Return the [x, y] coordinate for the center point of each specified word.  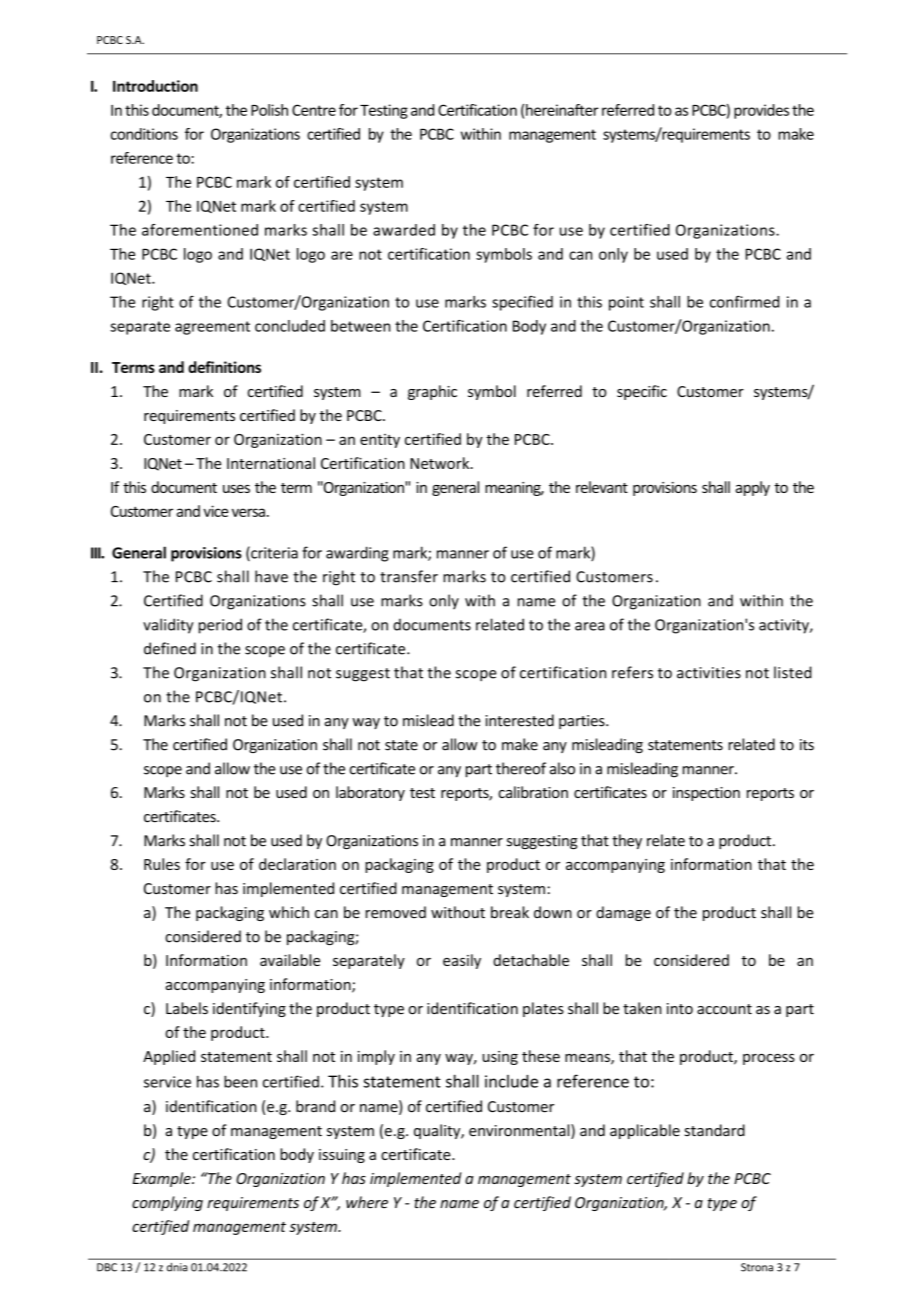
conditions [144, 134]
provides [761, 111]
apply [752, 488]
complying [167, 1203]
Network [441, 463]
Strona [757, 1267]
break [510, 912]
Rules [162, 864]
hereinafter [562, 110]
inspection [706, 794]
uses [236, 489]
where [367, 1202]
